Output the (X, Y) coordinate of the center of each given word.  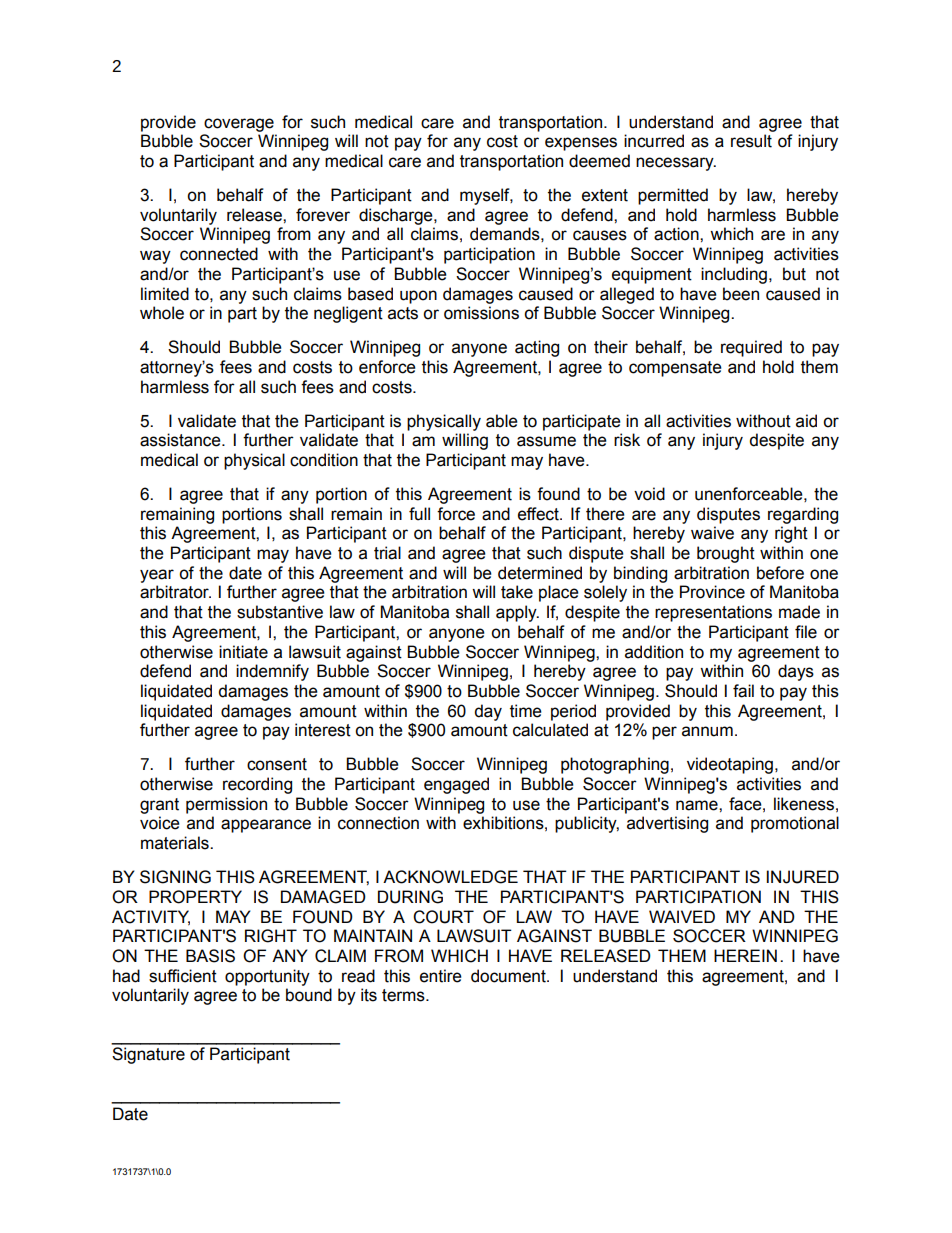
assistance (181, 440)
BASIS (210, 956)
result (751, 141)
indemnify (272, 672)
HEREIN (745, 955)
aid (806, 421)
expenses (581, 144)
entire (441, 976)
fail (743, 691)
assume (546, 441)
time (526, 711)
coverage (239, 125)
